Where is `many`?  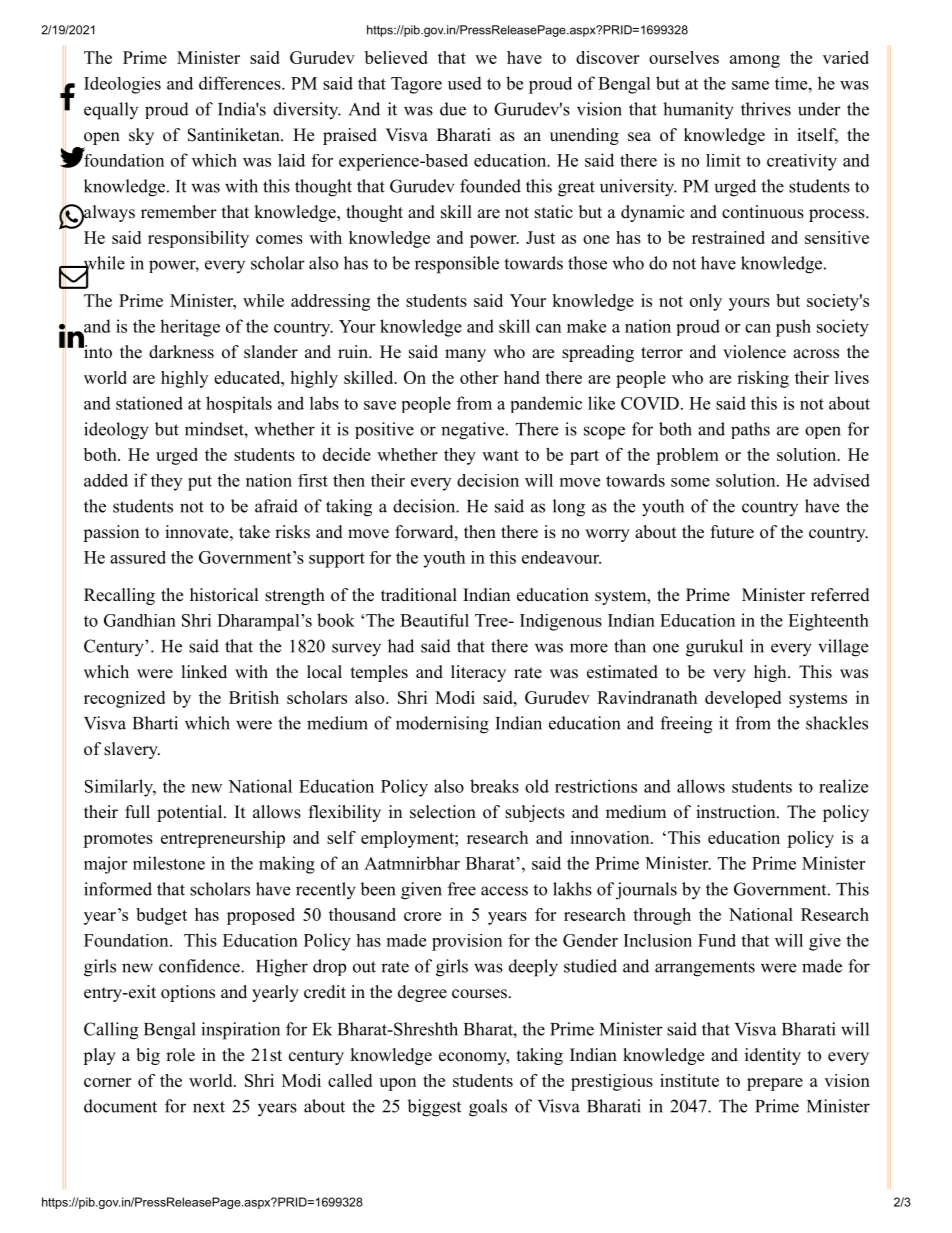
many is located at coordinates (465, 355).
